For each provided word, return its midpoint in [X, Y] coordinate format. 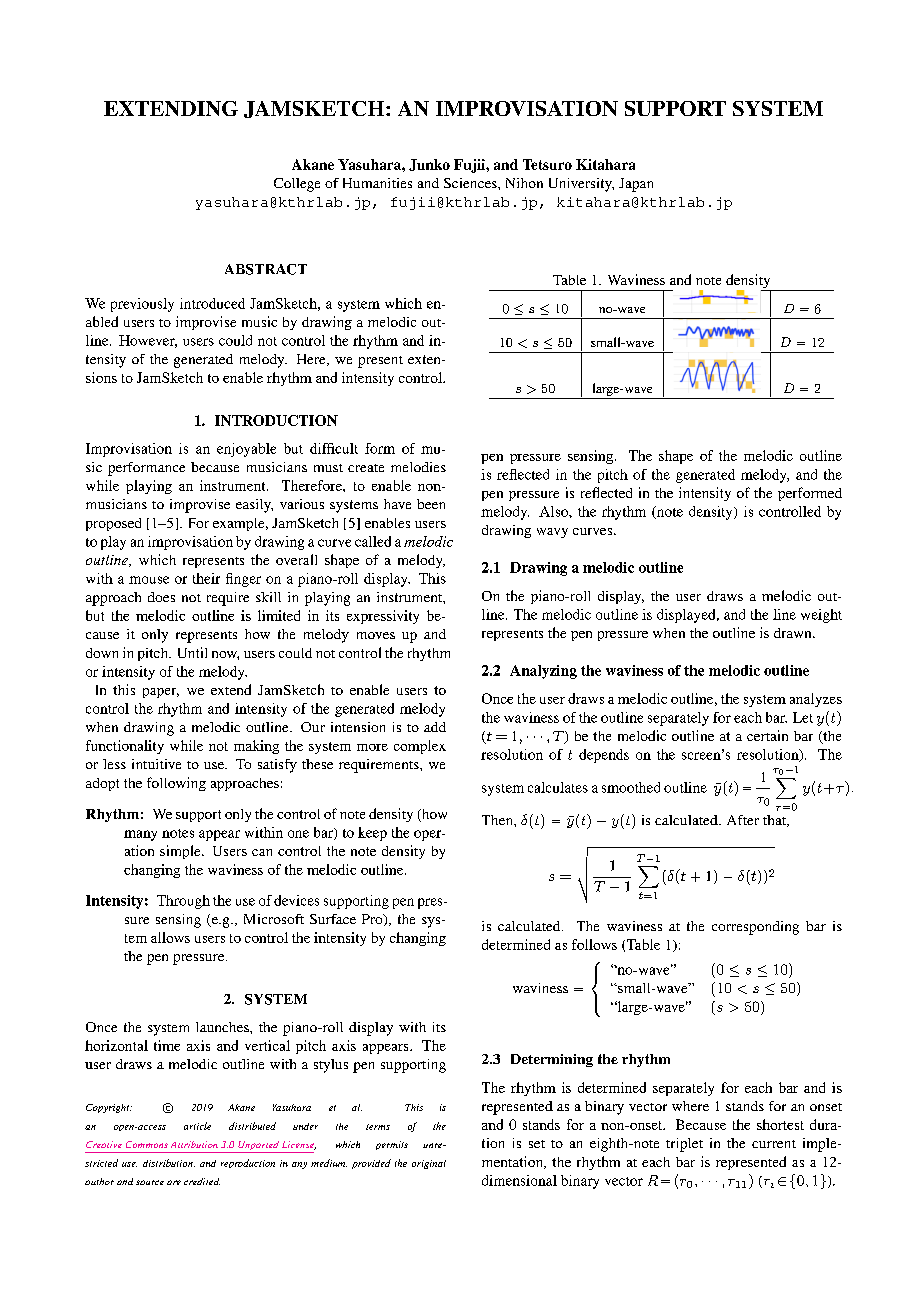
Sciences [471, 183]
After [743, 820]
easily [254, 506]
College [297, 185]
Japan [636, 185]
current [774, 1144]
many [140, 835]
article [197, 1126]
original [429, 1164]
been [431, 504]
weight [821, 616]
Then [498, 820]
